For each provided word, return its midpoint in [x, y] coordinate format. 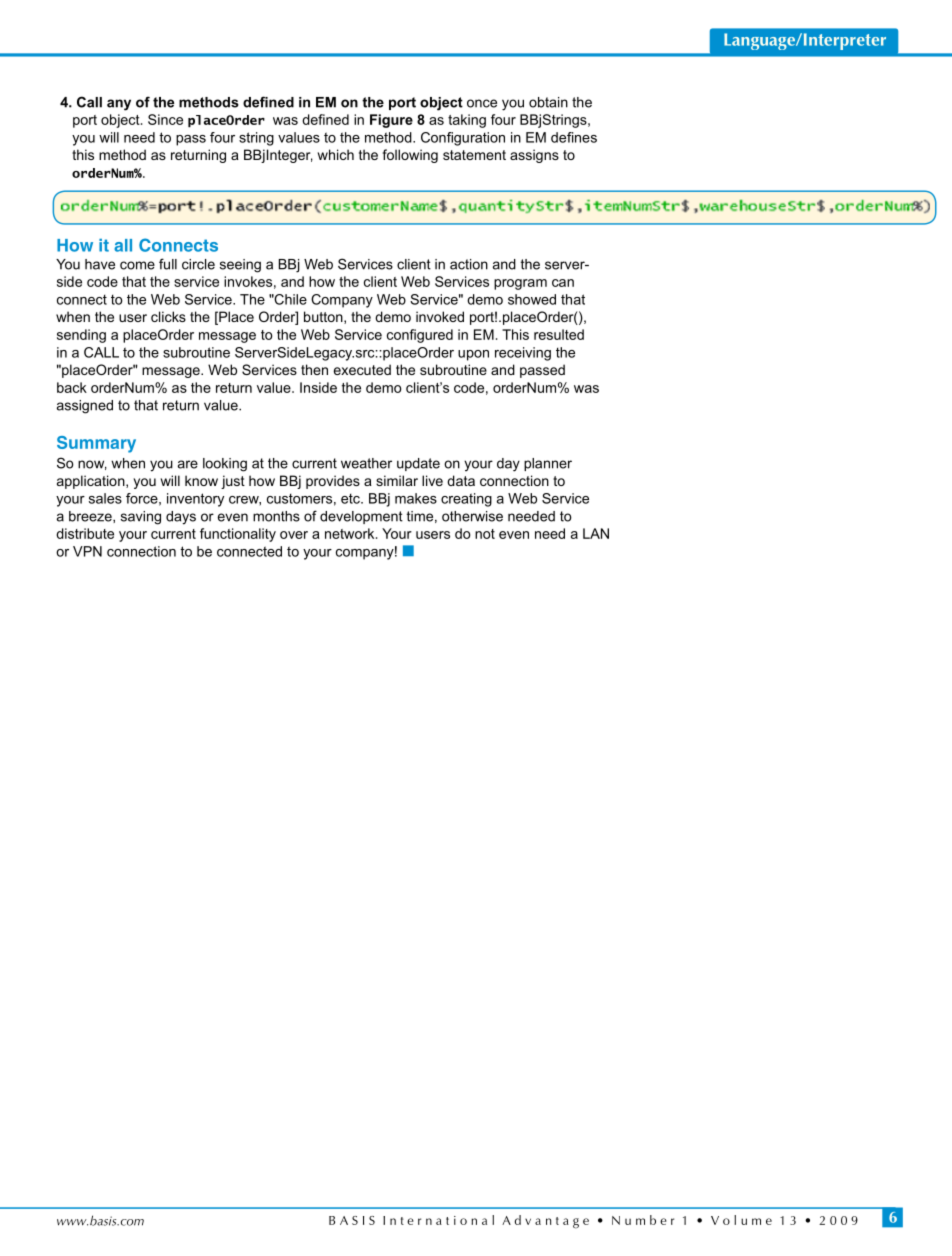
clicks [168, 316]
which [336, 154]
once [482, 103]
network [351, 533]
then [314, 369]
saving [141, 518]
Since [165, 119]
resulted [559, 334]
